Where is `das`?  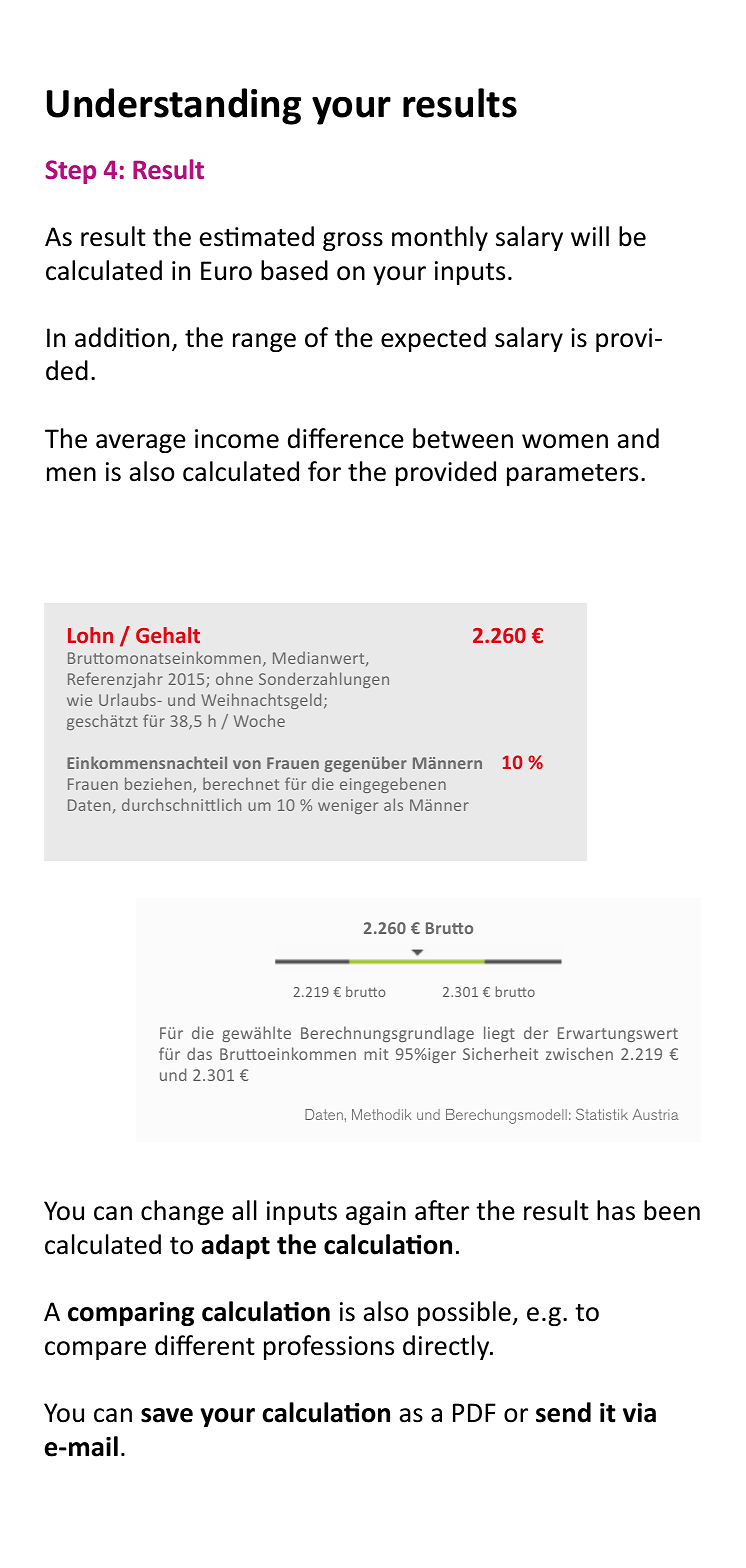 das is located at coordinates (199, 1053).
